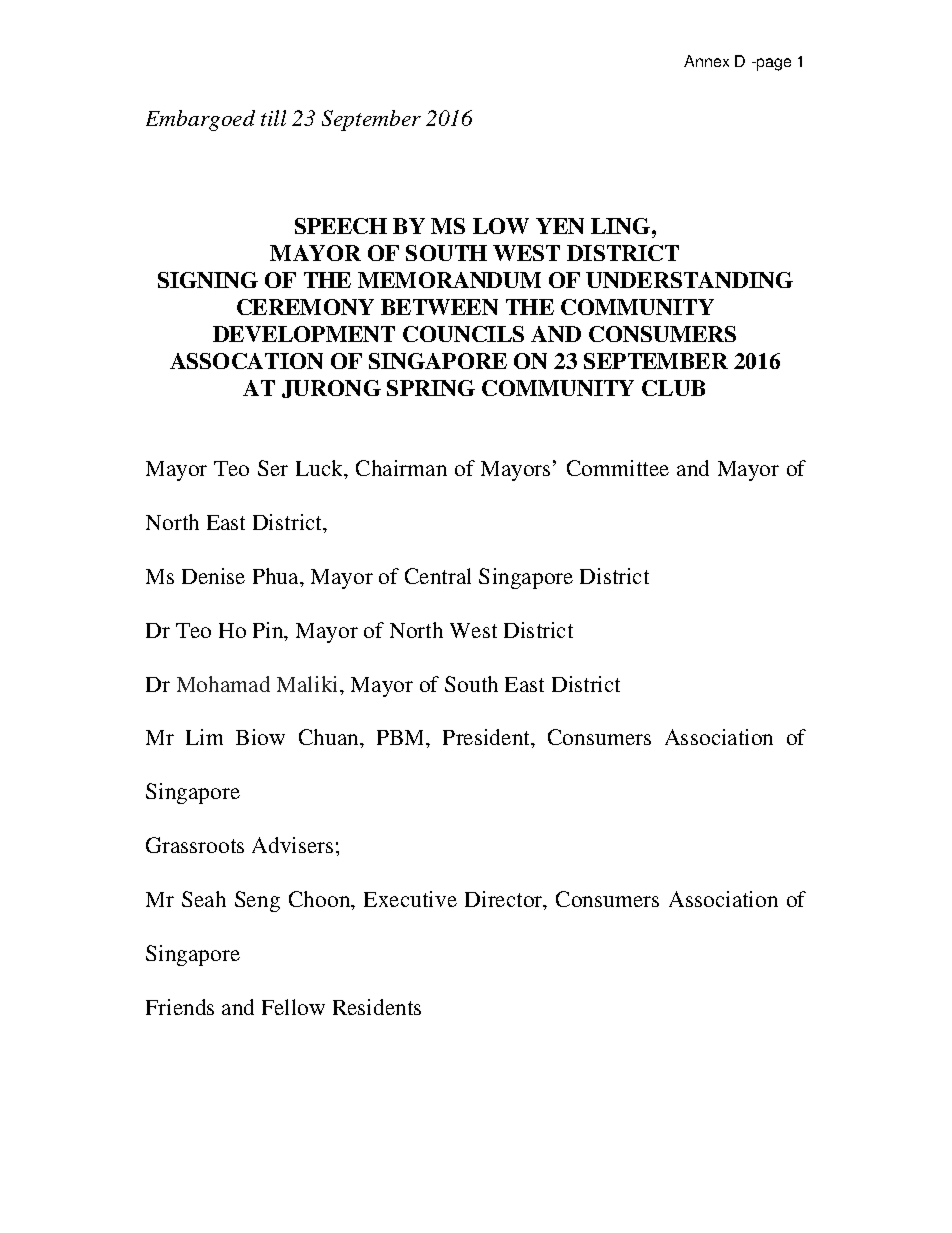  Describe the element at coordinates (293, 1007) in the screenshot. I see `Fellow` at that location.
